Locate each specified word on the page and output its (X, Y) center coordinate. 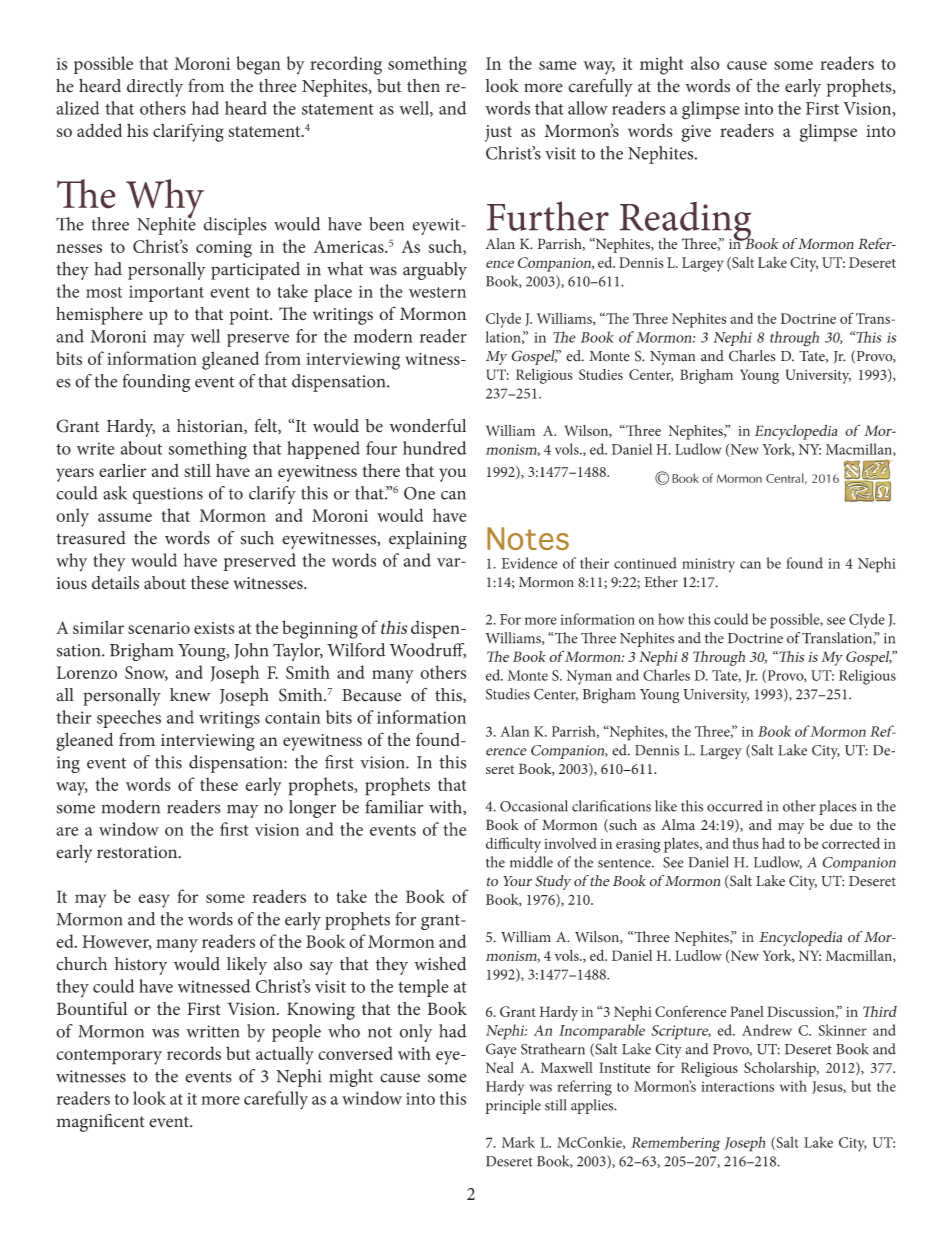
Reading (685, 222)
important (166, 293)
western (437, 292)
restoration (138, 852)
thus (745, 843)
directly (155, 88)
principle (513, 1106)
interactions (737, 1086)
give (696, 133)
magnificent (100, 1122)
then (423, 86)
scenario (159, 628)
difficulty (513, 845)
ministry (708, 565)
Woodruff (428, 650)
